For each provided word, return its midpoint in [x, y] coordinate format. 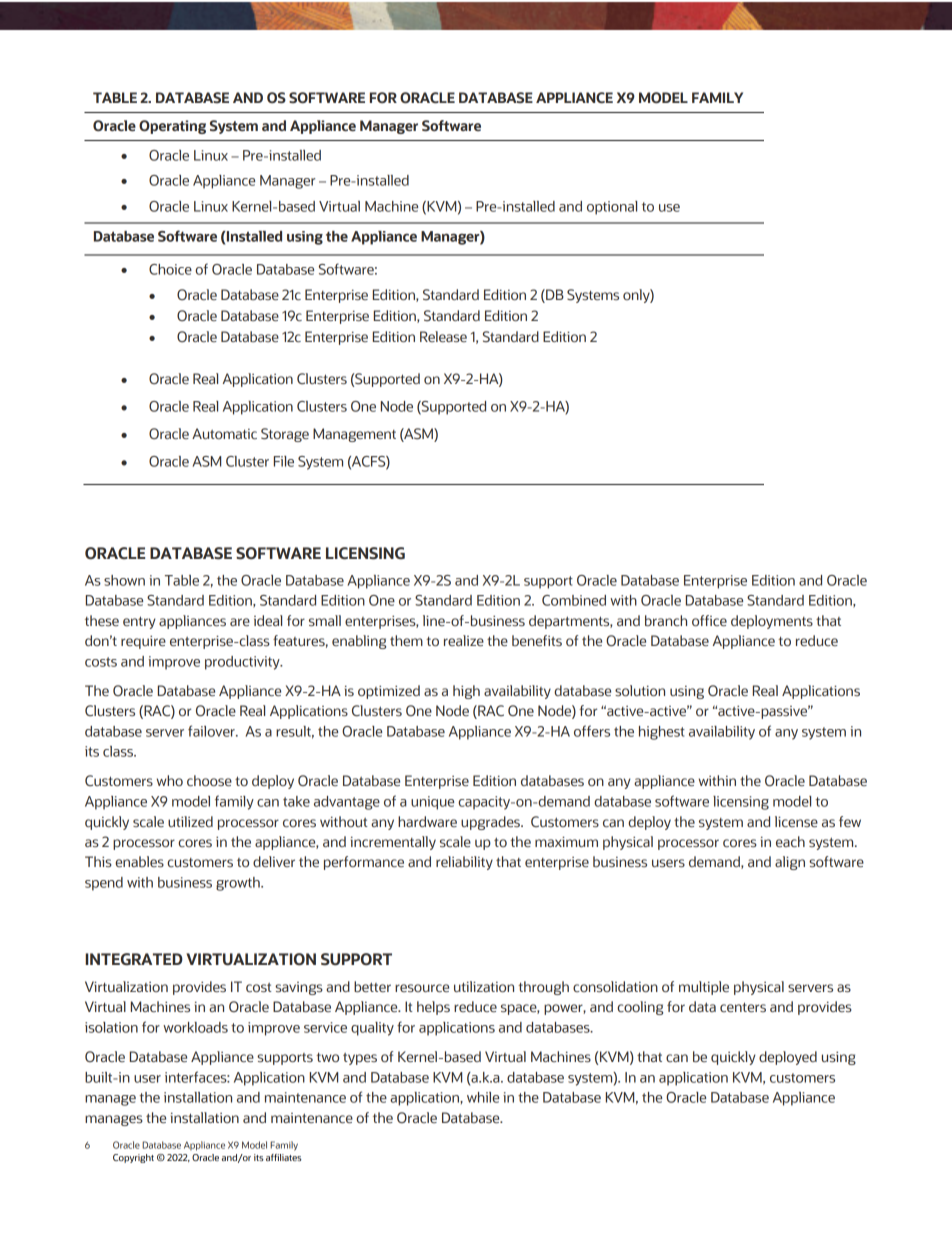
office [709, 620]
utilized [190, 821]
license [796, 821]
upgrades [491, 823]
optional [612, 208]
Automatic [224, 433]
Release [443, 336]
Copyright [133, 1158]
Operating [172, 127]
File [284, 461]
